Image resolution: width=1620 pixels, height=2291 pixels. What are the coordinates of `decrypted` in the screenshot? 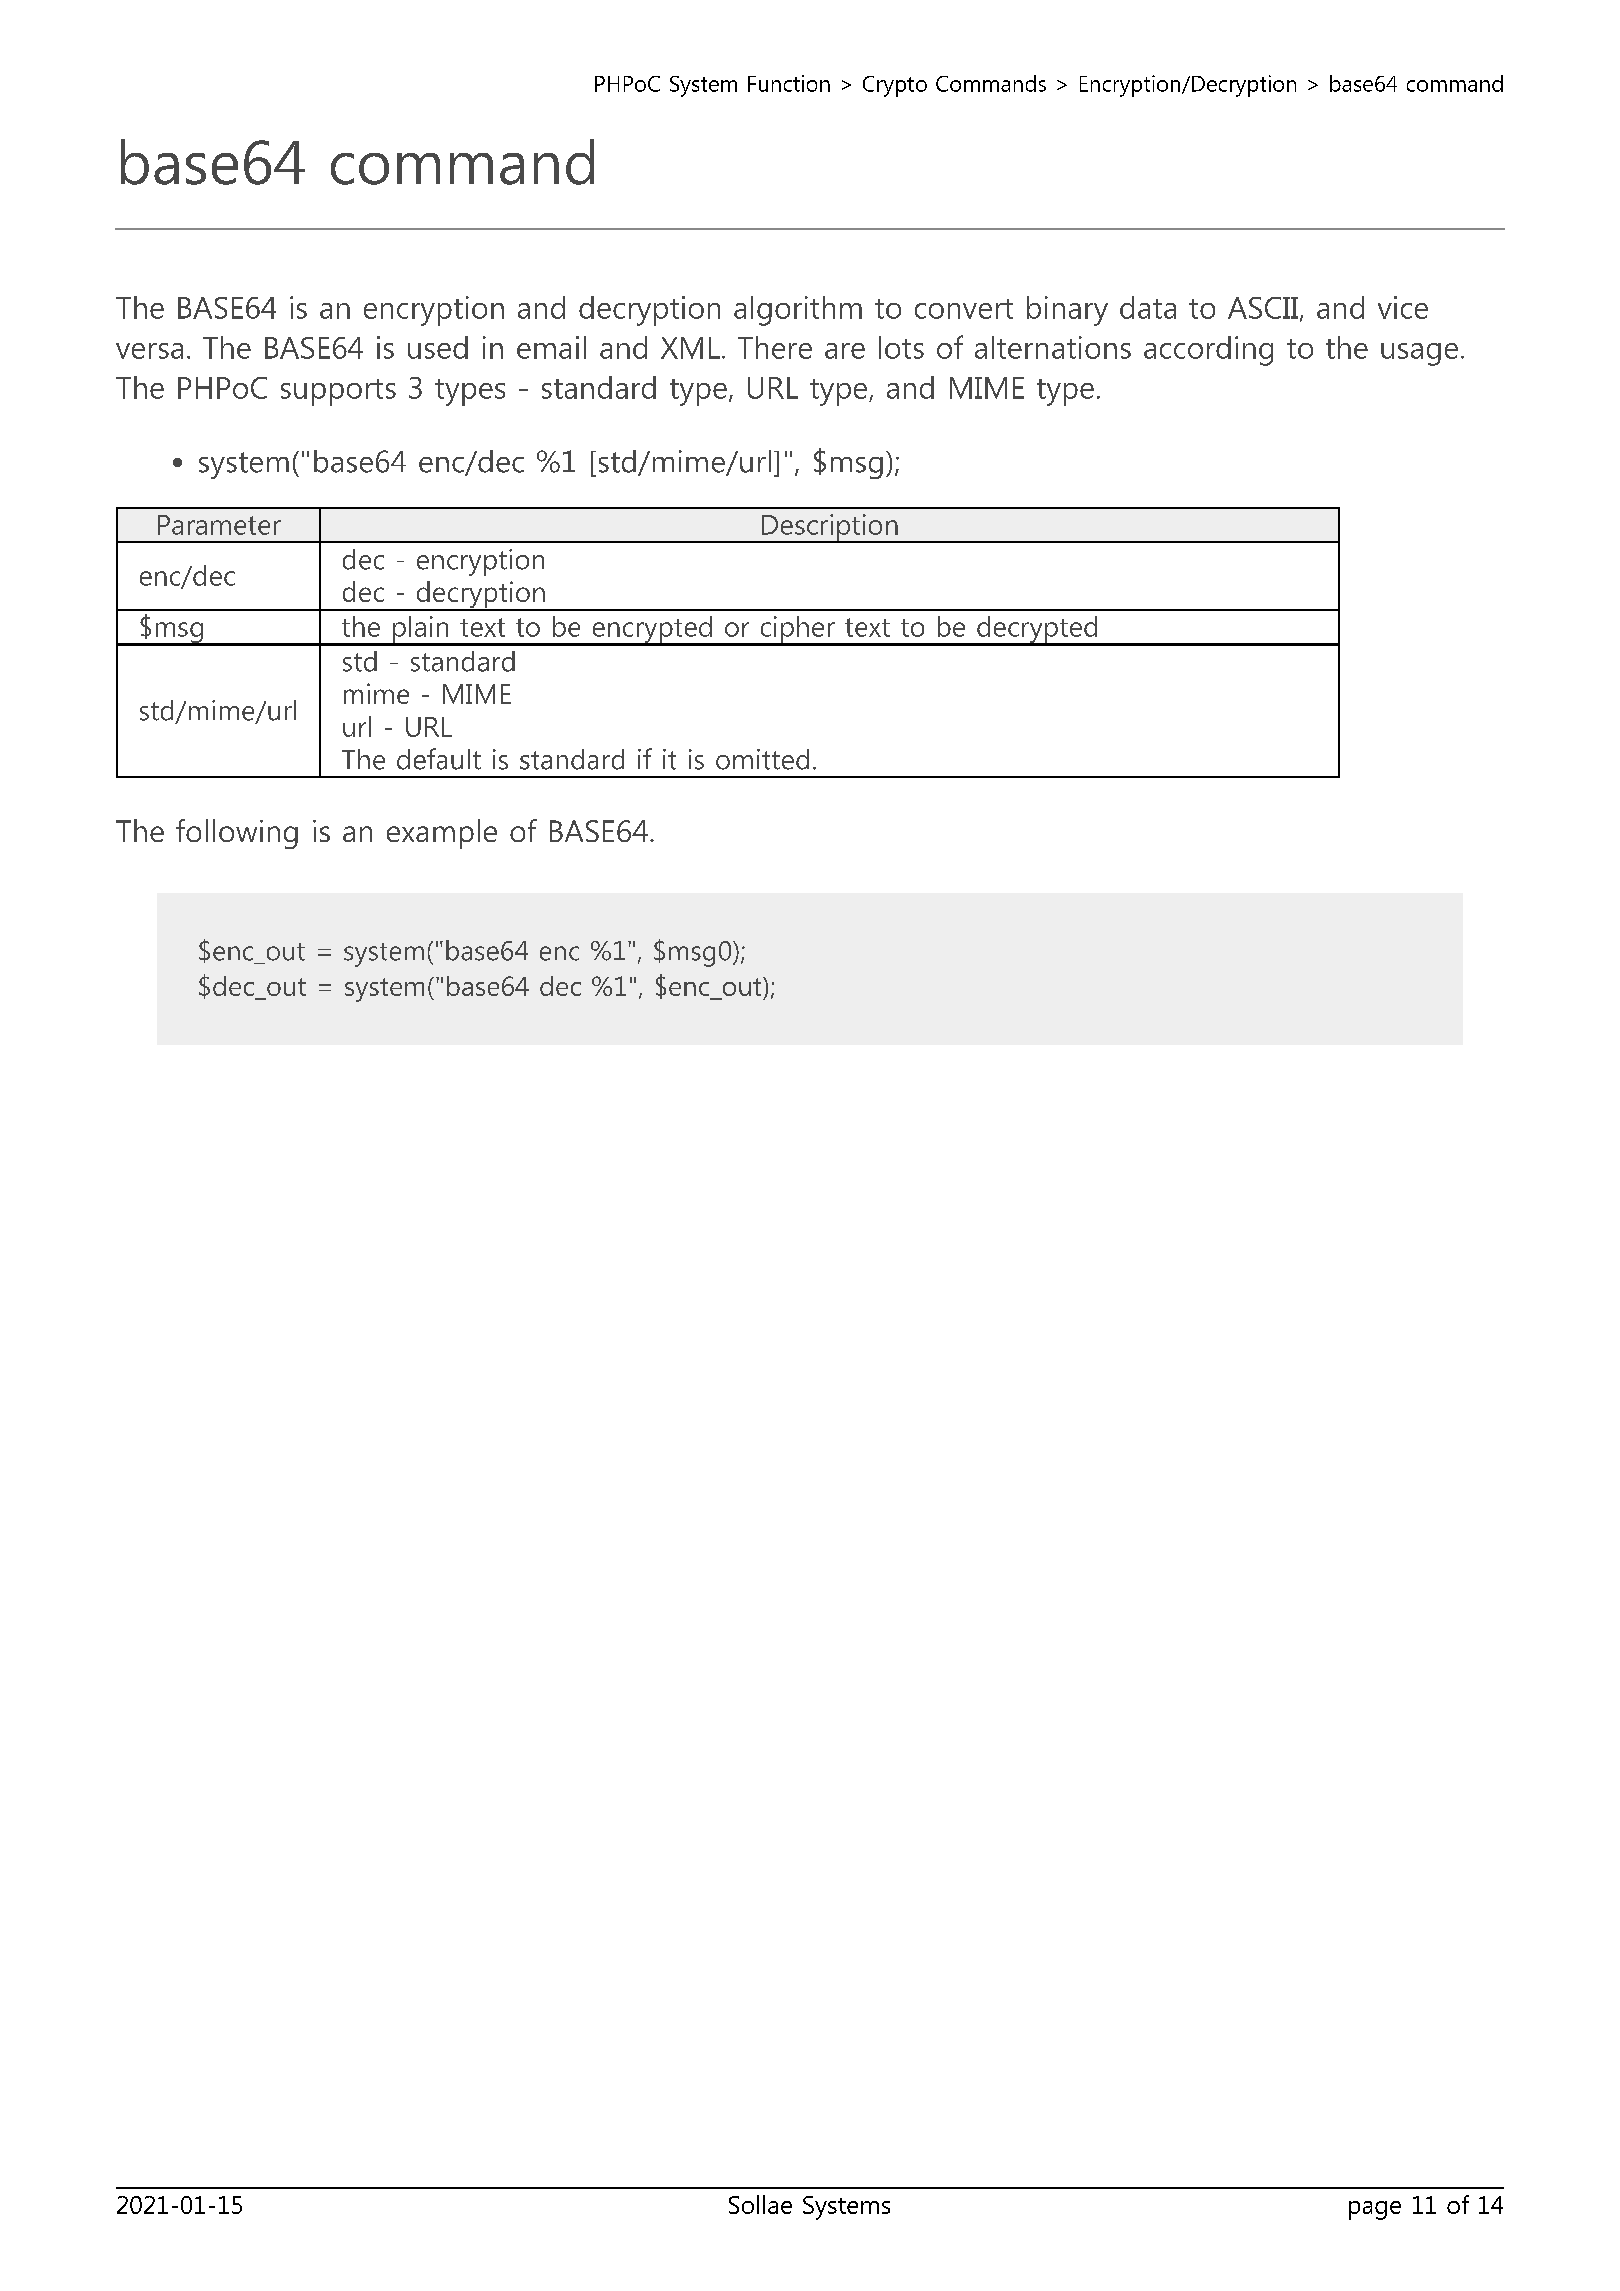 It's located at (1037, 631).
